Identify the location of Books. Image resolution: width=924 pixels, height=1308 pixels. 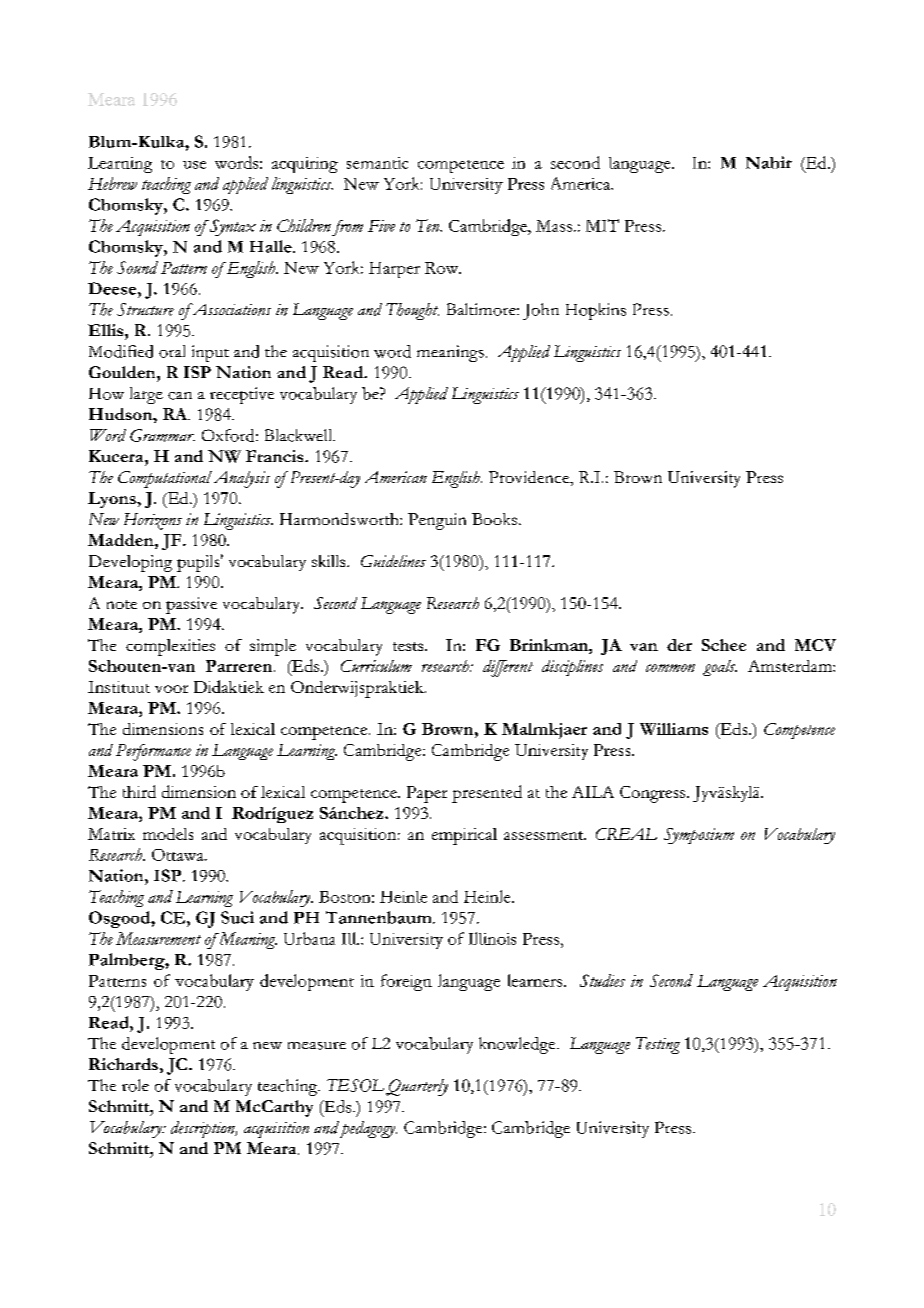
(494, 519).
